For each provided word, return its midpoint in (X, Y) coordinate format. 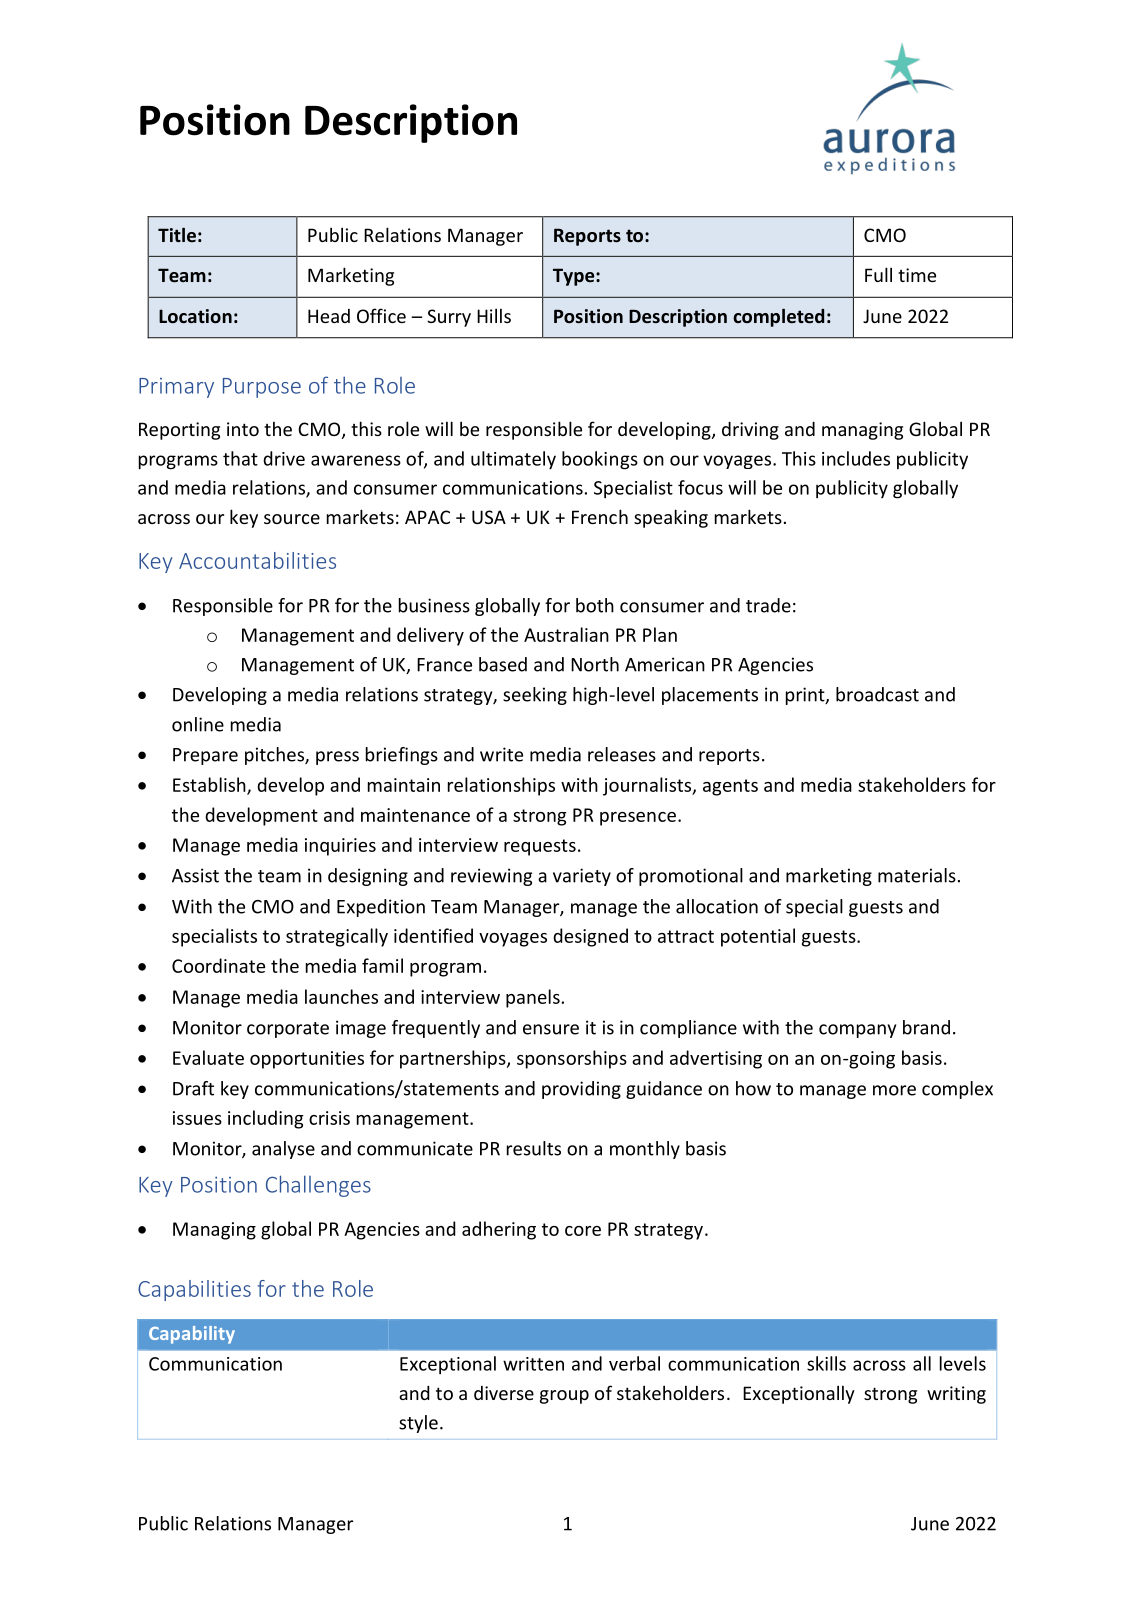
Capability (192, 1335)
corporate (288, 1030)
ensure (551, 1029)
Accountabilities (257, 560)
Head (329, 316)
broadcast (877, 694)
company (857, 1031)
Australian (566, 634)
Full (878, 274)
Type (575, 277)
